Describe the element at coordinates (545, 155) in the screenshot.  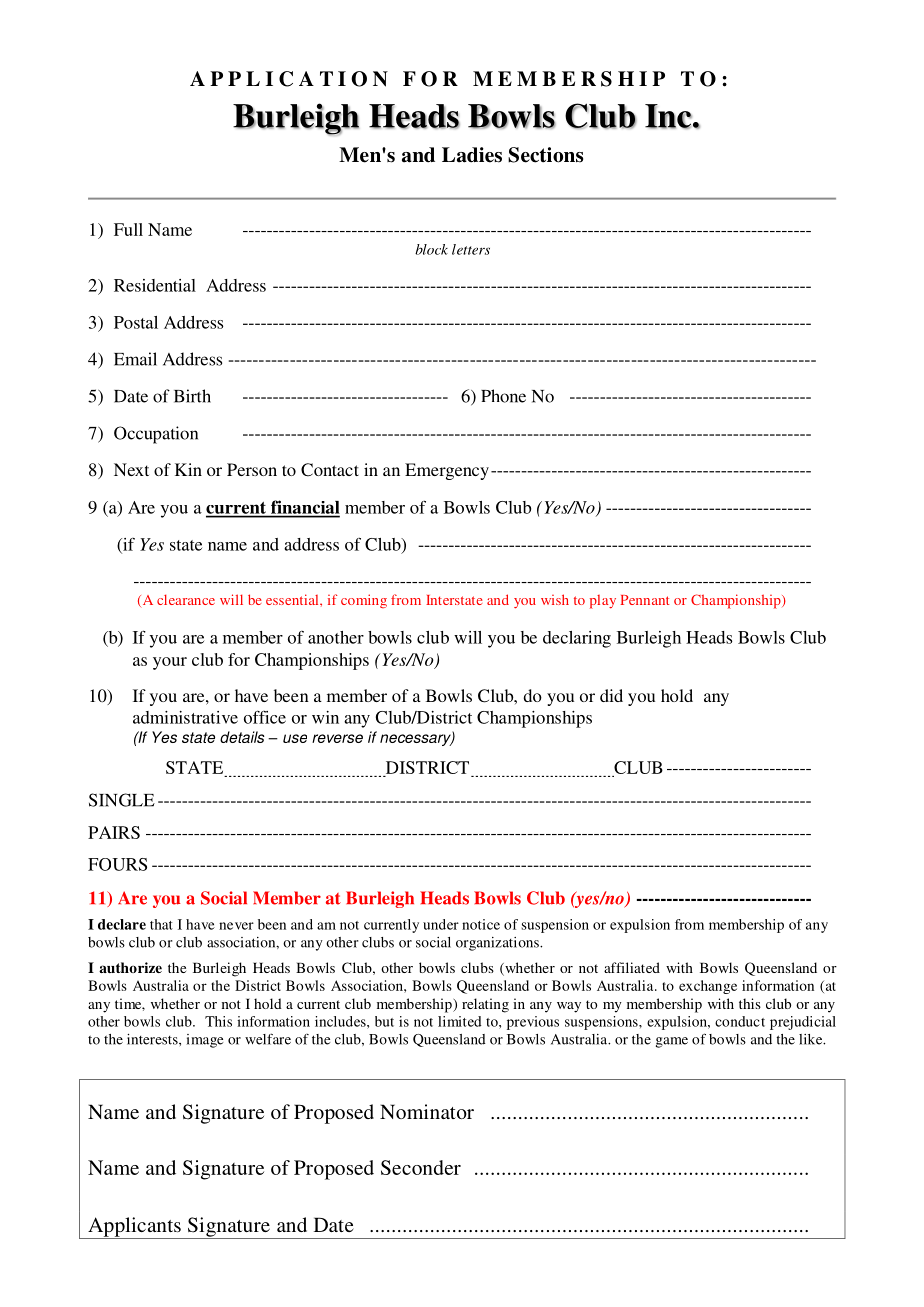
I see `Sections` at that location.
